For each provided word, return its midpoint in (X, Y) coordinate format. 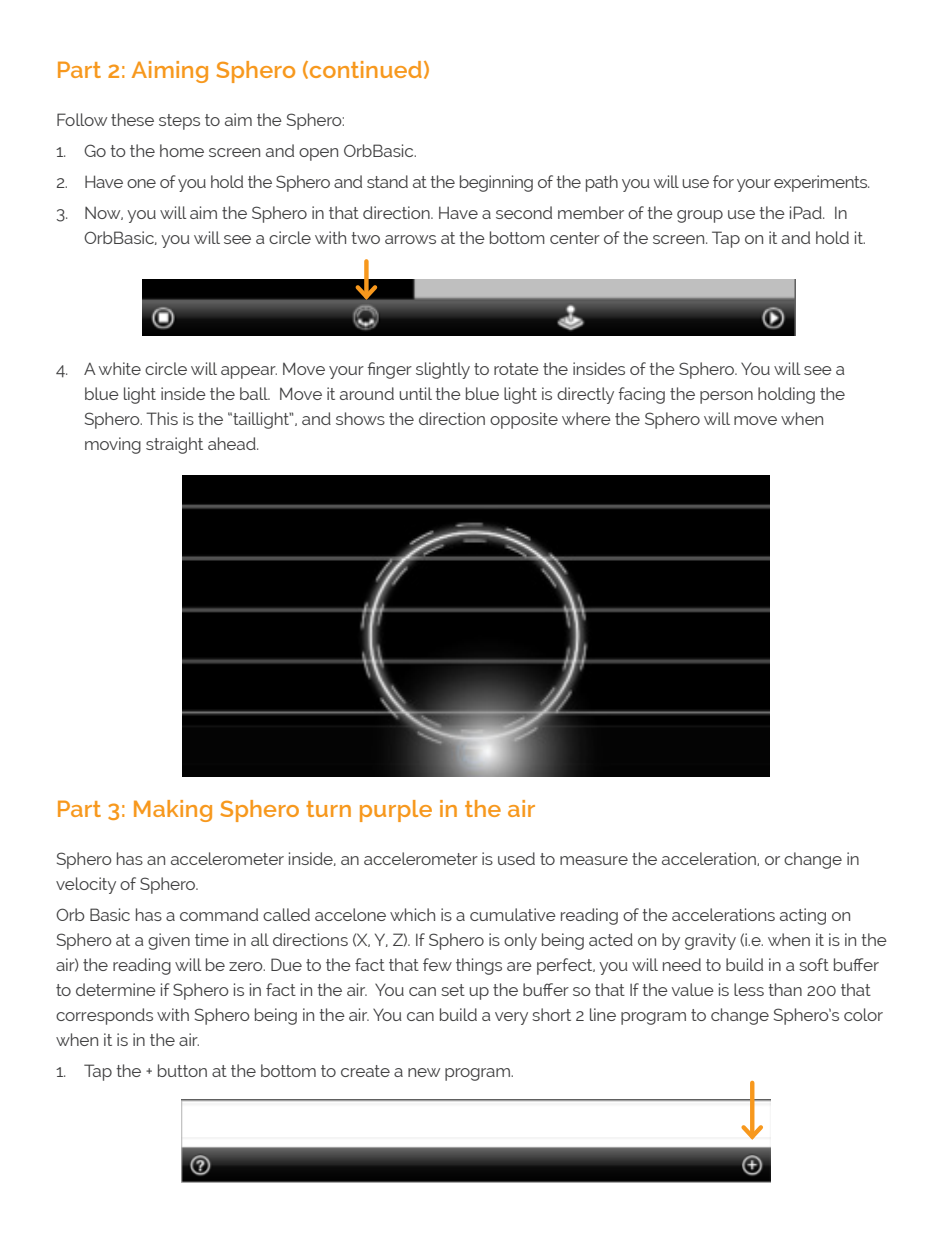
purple (396, 811)
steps (179, 122)
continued (366, 69)
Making (173, 811)
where (586, 418)
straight (174, 445)
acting (803, 916)
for (723, 181)
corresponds (104, 1016)
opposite (524, 420)
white (120, 368)
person (726, 397)
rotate (516, 369)
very (511, 1018)
